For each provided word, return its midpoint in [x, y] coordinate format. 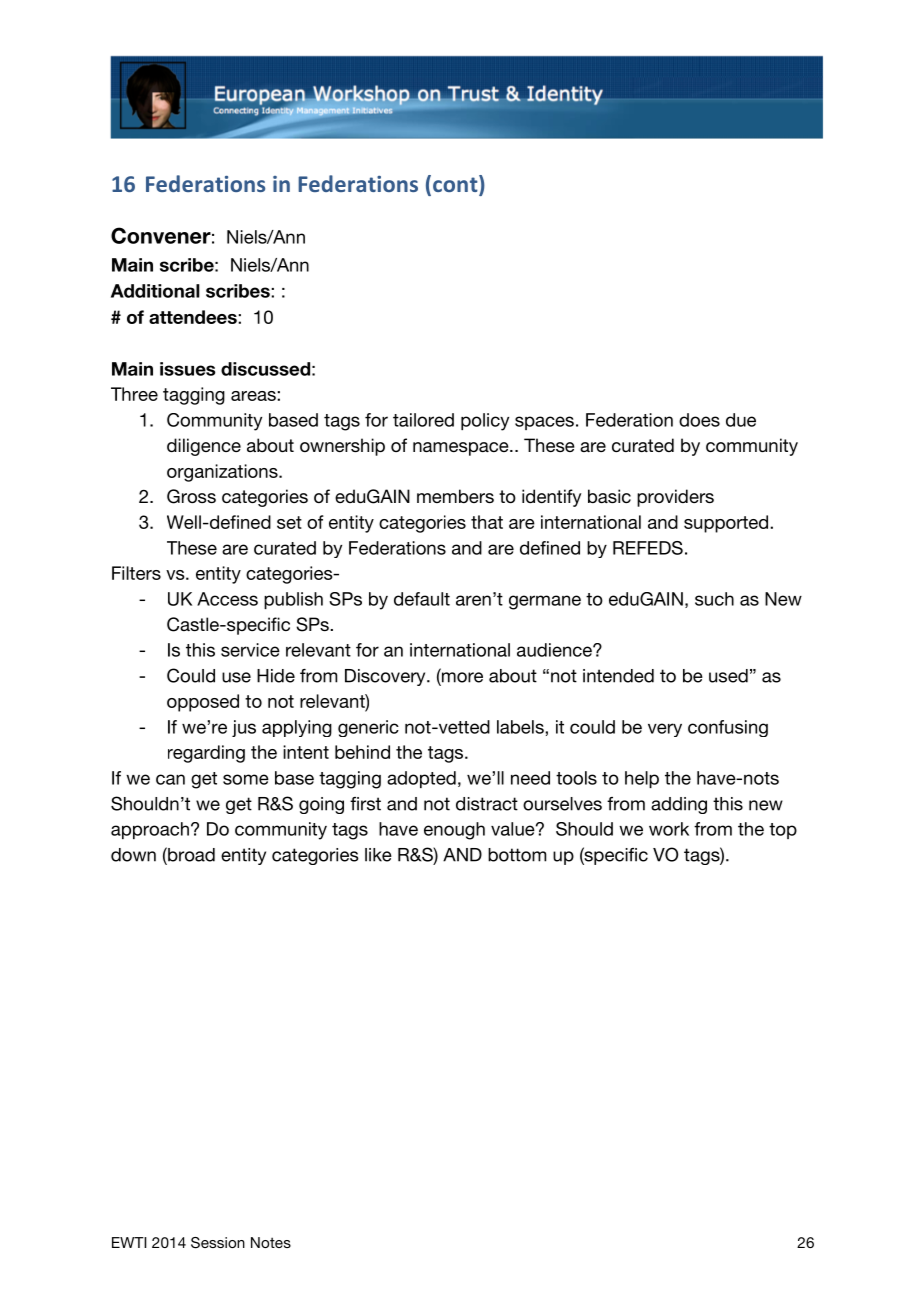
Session [218, 1243]
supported [727, 524]
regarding [206, 754]
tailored [423, 420]
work [669, 829]
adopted [421, 779]
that [487, 522]
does [699, 420]
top [783, 831]
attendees [194, 317]
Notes [271, 1242]
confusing [728, 728]
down [133, 855]
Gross [191, 496]
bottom [517, 855]
